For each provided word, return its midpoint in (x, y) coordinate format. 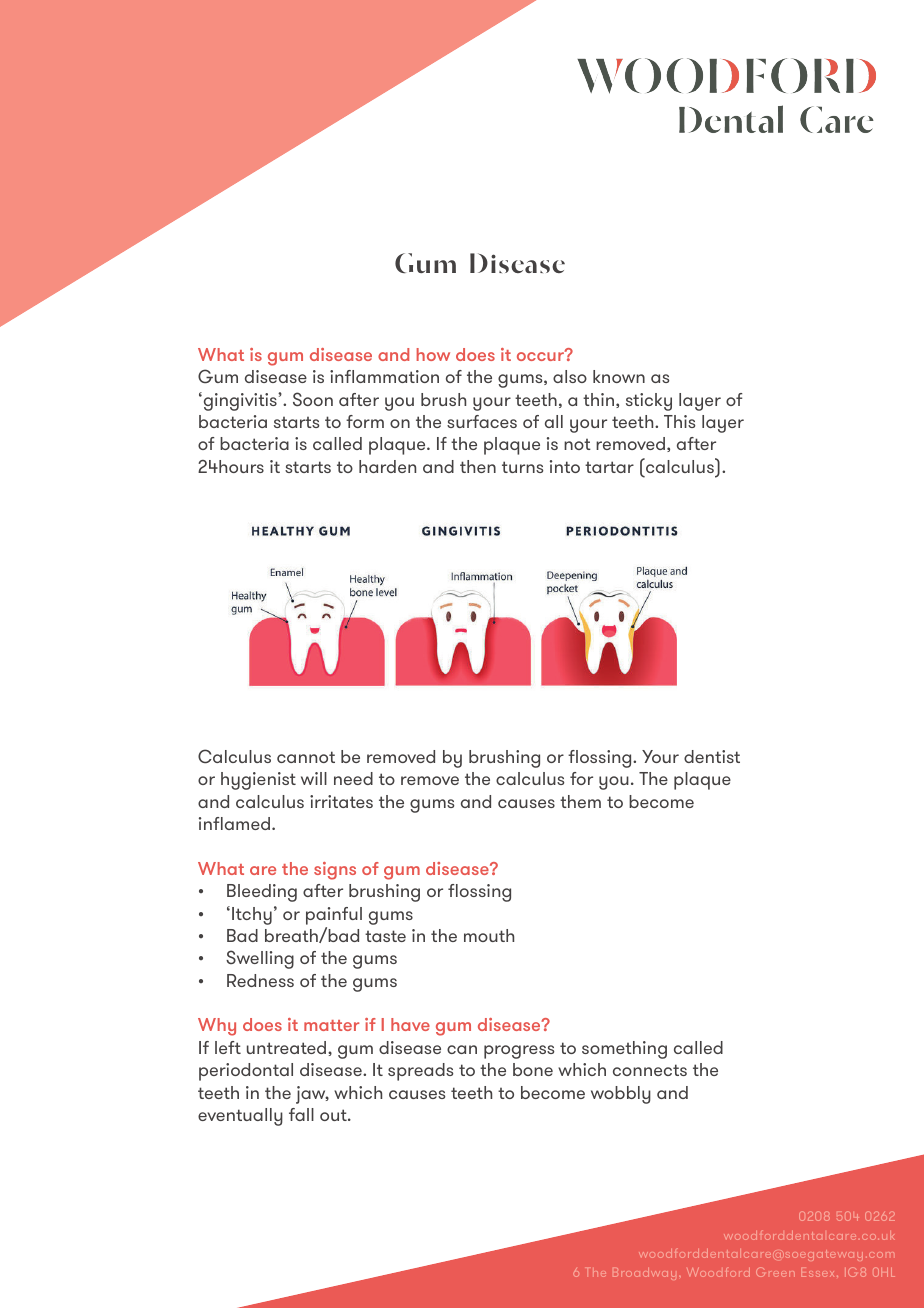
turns (522, 467)
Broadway (644, 1274)
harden (387, 466)
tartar (609, 467)
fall (301, 1114)
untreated (288, 1047)
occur (541, 355)
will (314, 778)
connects (650, 1070)
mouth (489, 935)
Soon (313, 399)
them (580, 801)
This (679, 421)
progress (519, 1052)
